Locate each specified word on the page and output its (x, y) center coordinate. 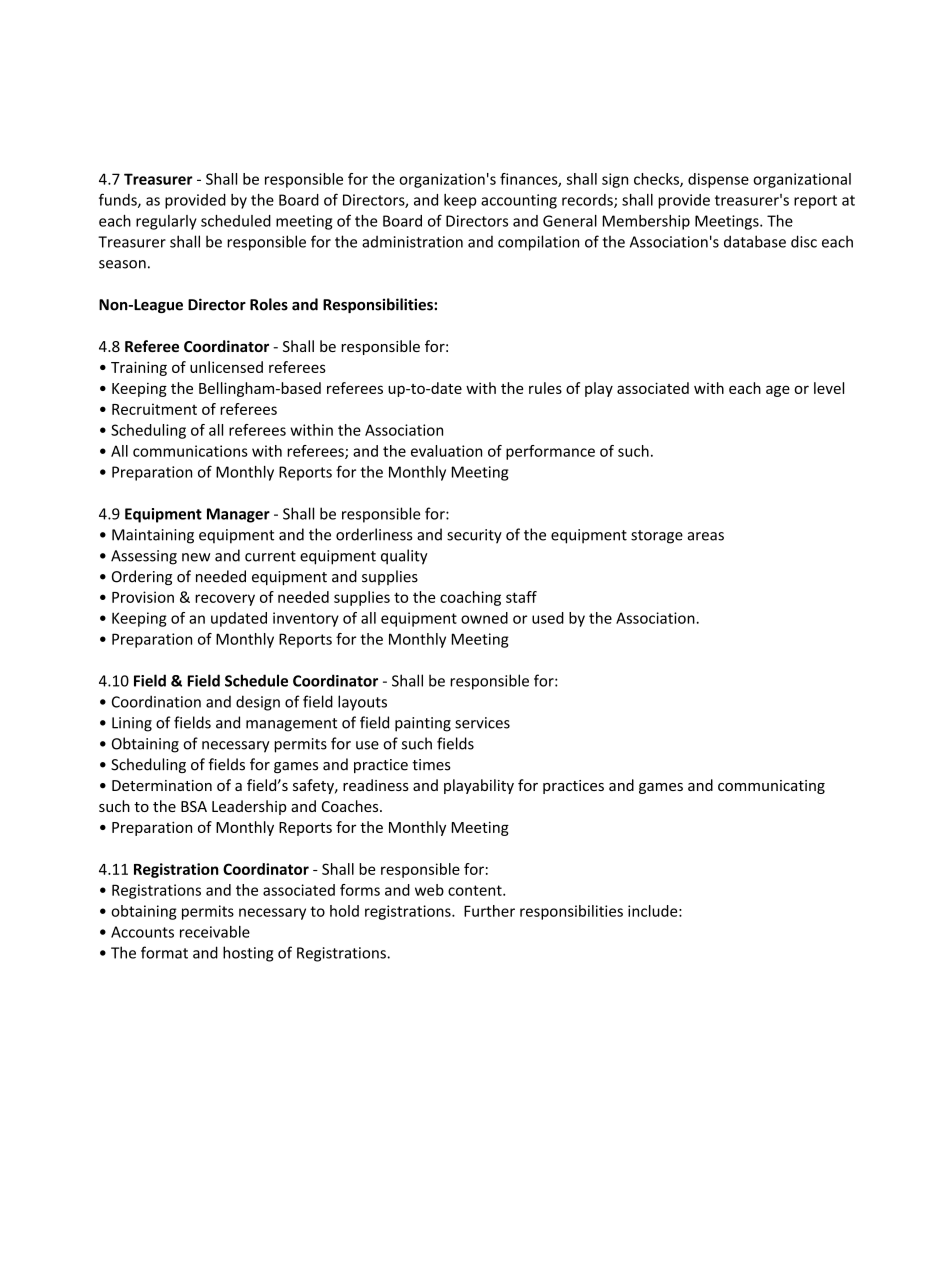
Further (489, 911)
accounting (519, 201)
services (482, 723)
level (829, 388)
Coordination (156, 701)
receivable (215, 932)
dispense (718, 180)
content (476, 890)
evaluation (446, 451)
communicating (771, 787)
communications (190, 451)
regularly (166, 222)
